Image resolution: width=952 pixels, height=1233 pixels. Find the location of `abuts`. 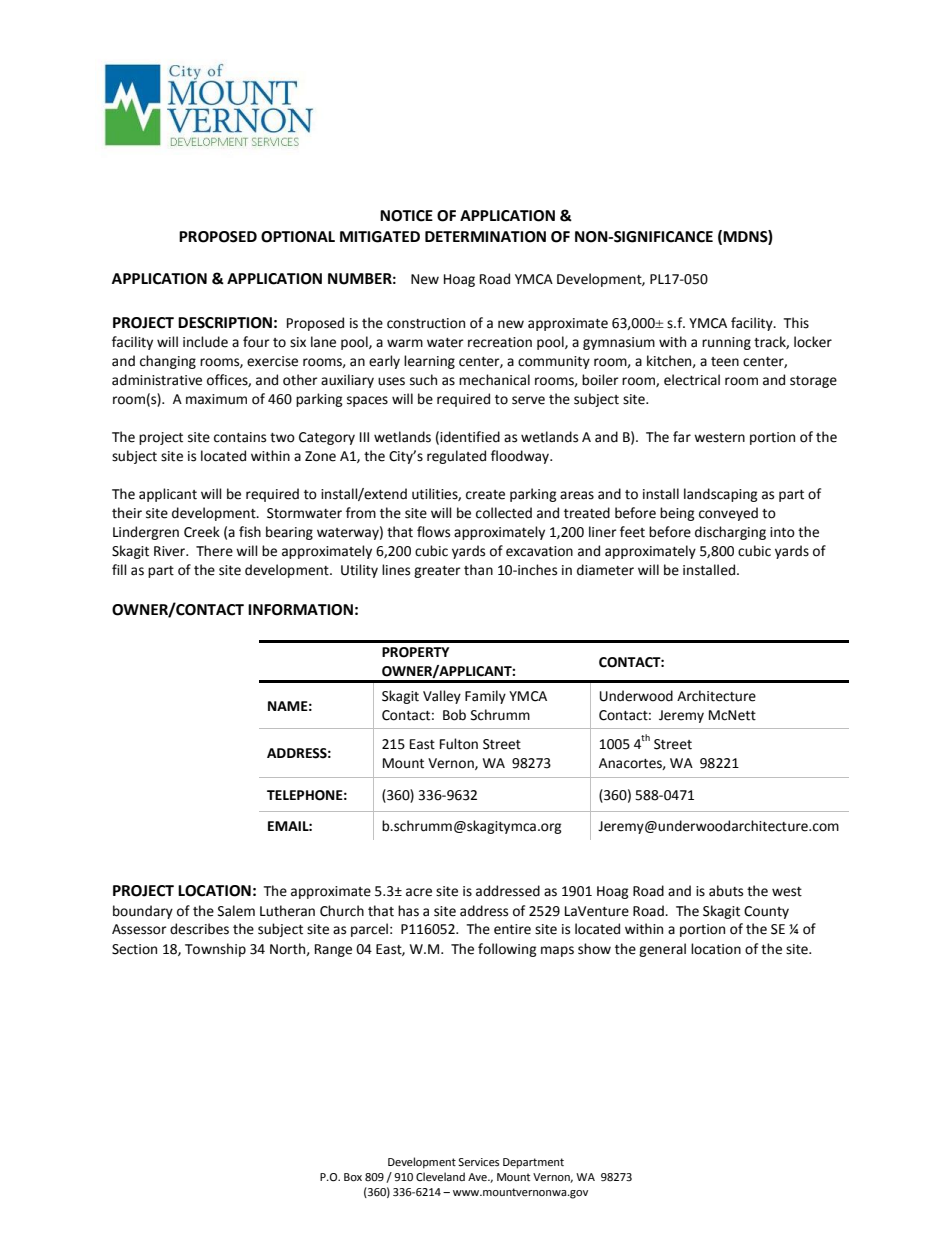

abuts is located at coordinates (726, 891).
